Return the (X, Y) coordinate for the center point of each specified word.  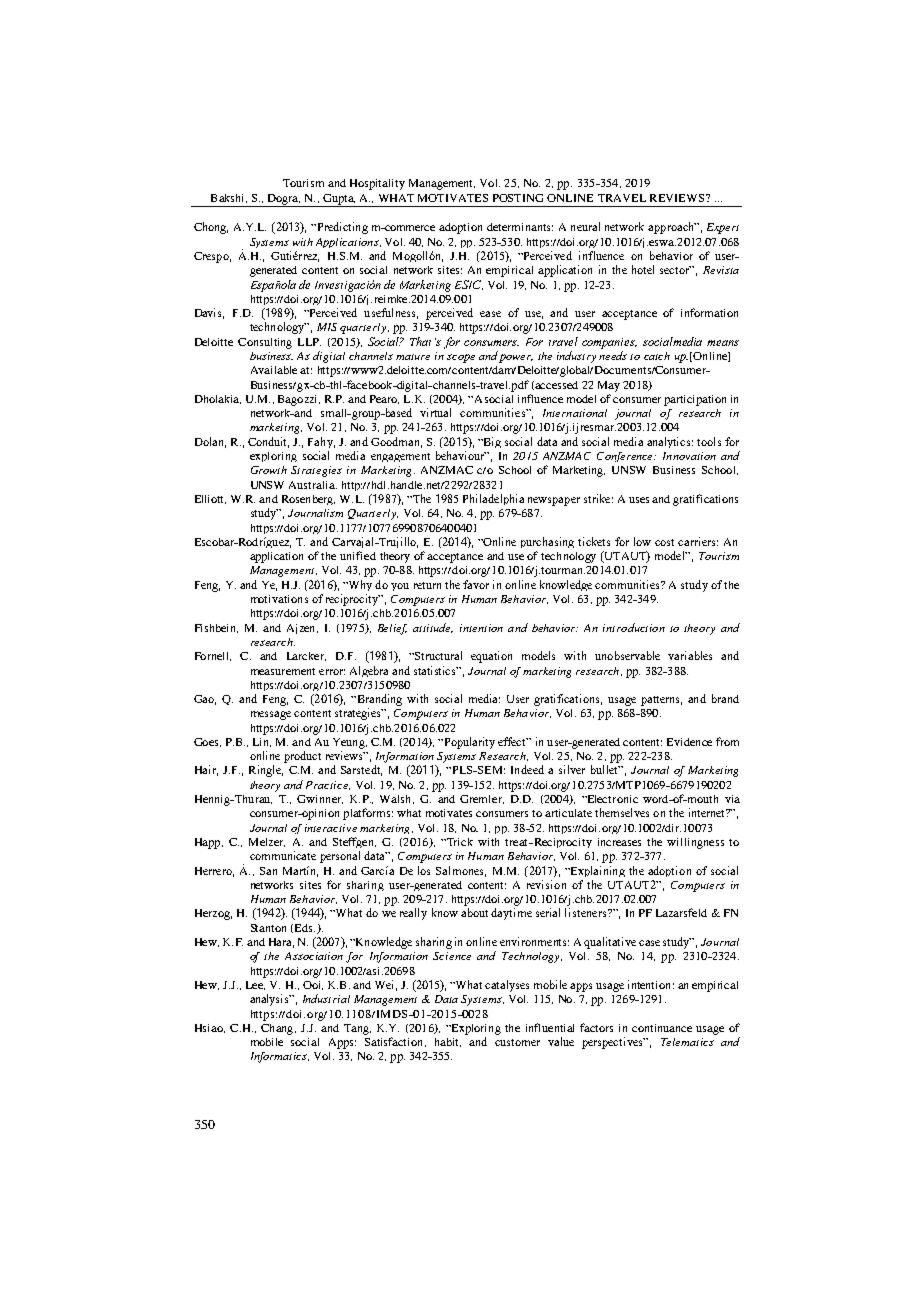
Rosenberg (308, 500)
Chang (278, 1029)
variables (690, 655)
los (424, 870)
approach (672, 228)
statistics (436, 670)
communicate (283, 855)
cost (664, 542)
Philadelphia (493, 499)
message (271, 715)
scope (461, 358)
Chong (211, 228)
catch (657, 356)
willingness (695, 843)
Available (274, 370)
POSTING (518, 198)
